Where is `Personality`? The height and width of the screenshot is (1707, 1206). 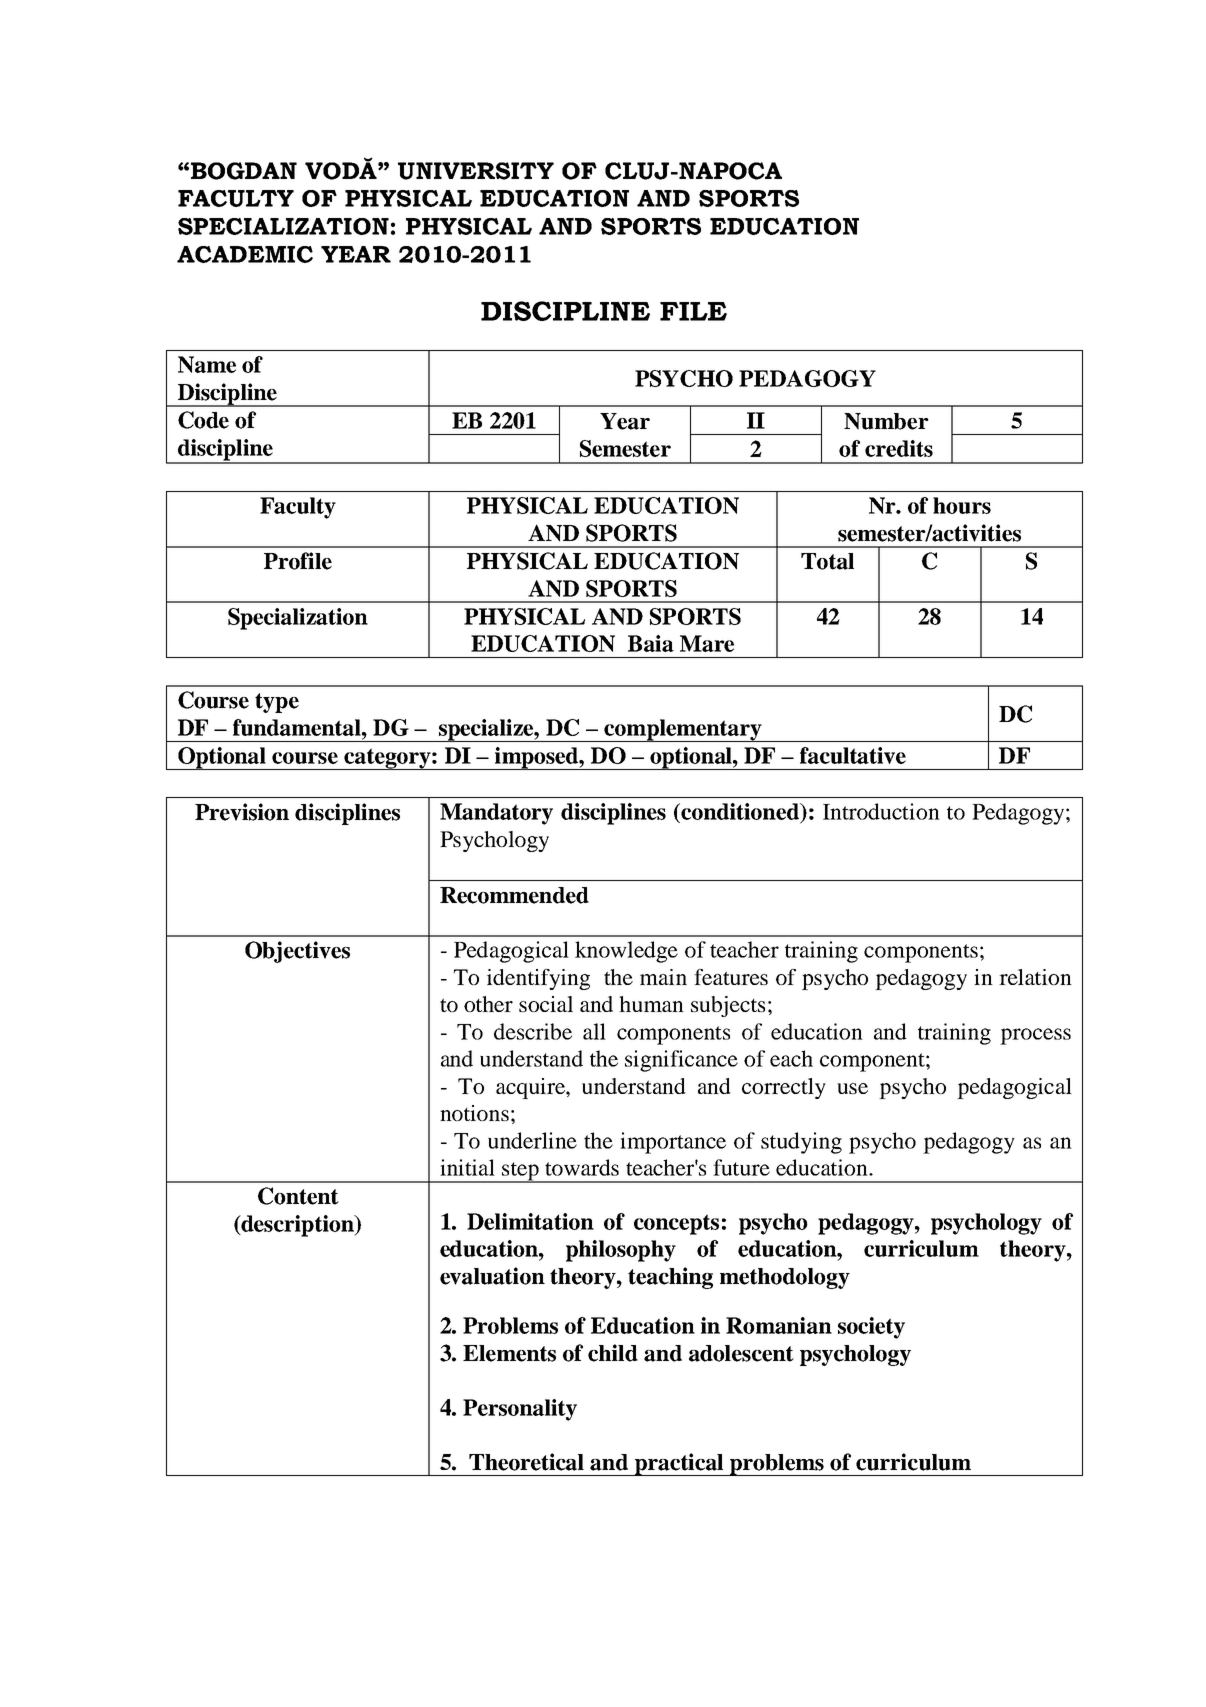 Personality is located at coordinates (520, 1410).
